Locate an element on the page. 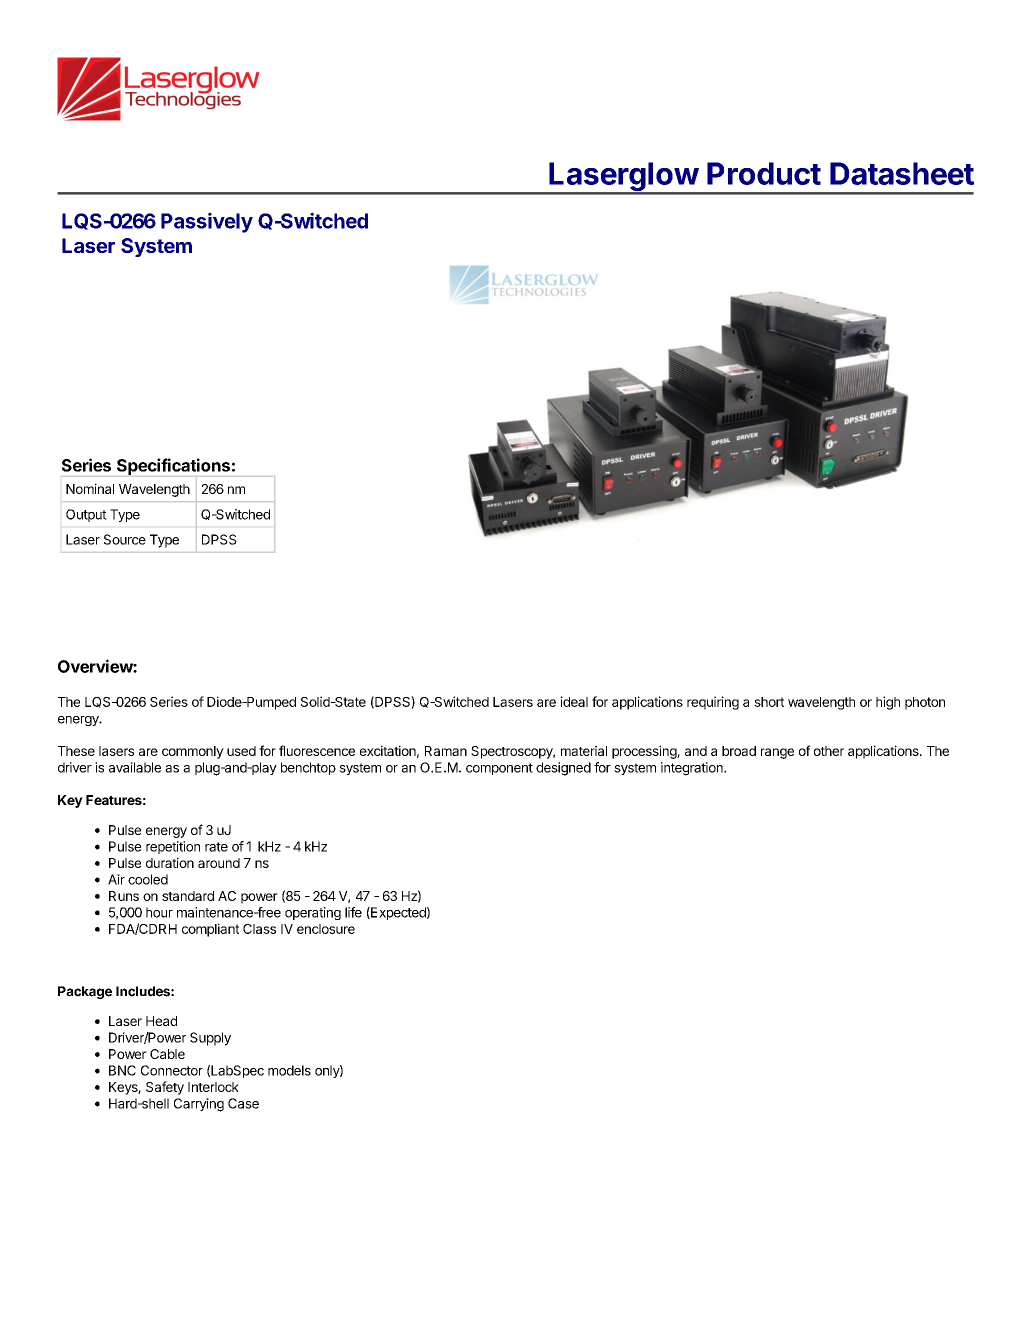 The image size is (1031, 1335). Datasheet is located at coordinates (902, 173).
